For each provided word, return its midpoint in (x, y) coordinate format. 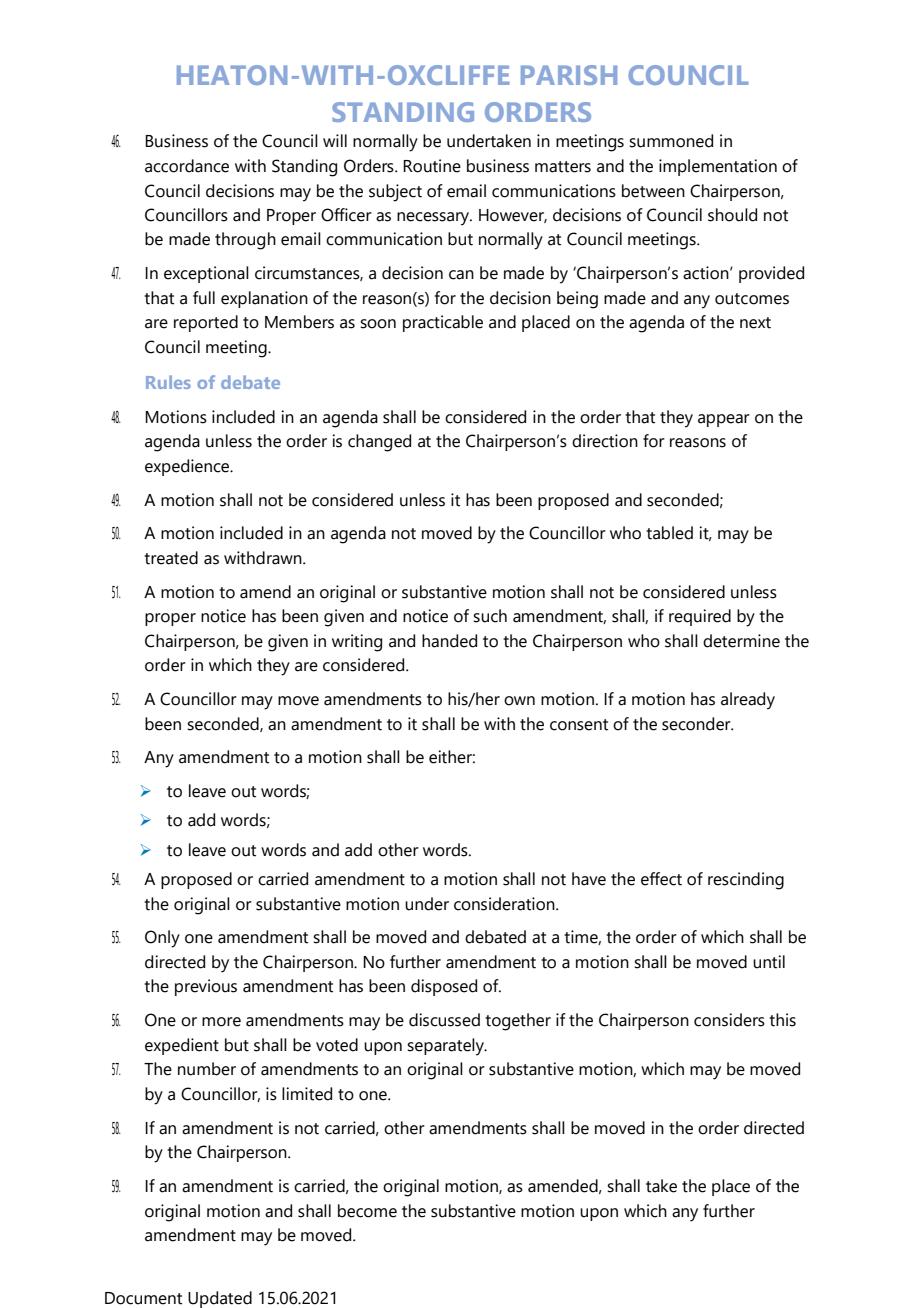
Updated (220, 1299)
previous (206, 987)
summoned (671, 141)
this (782, 1020)
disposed (444, 987)
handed (449, 641)
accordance (187, 166)
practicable (443, 323)
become (367, 1211)
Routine (432, 166)
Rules (168, 382)
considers (729, 1020)
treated (171, 558)
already (748, 701)
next (755, 323)
